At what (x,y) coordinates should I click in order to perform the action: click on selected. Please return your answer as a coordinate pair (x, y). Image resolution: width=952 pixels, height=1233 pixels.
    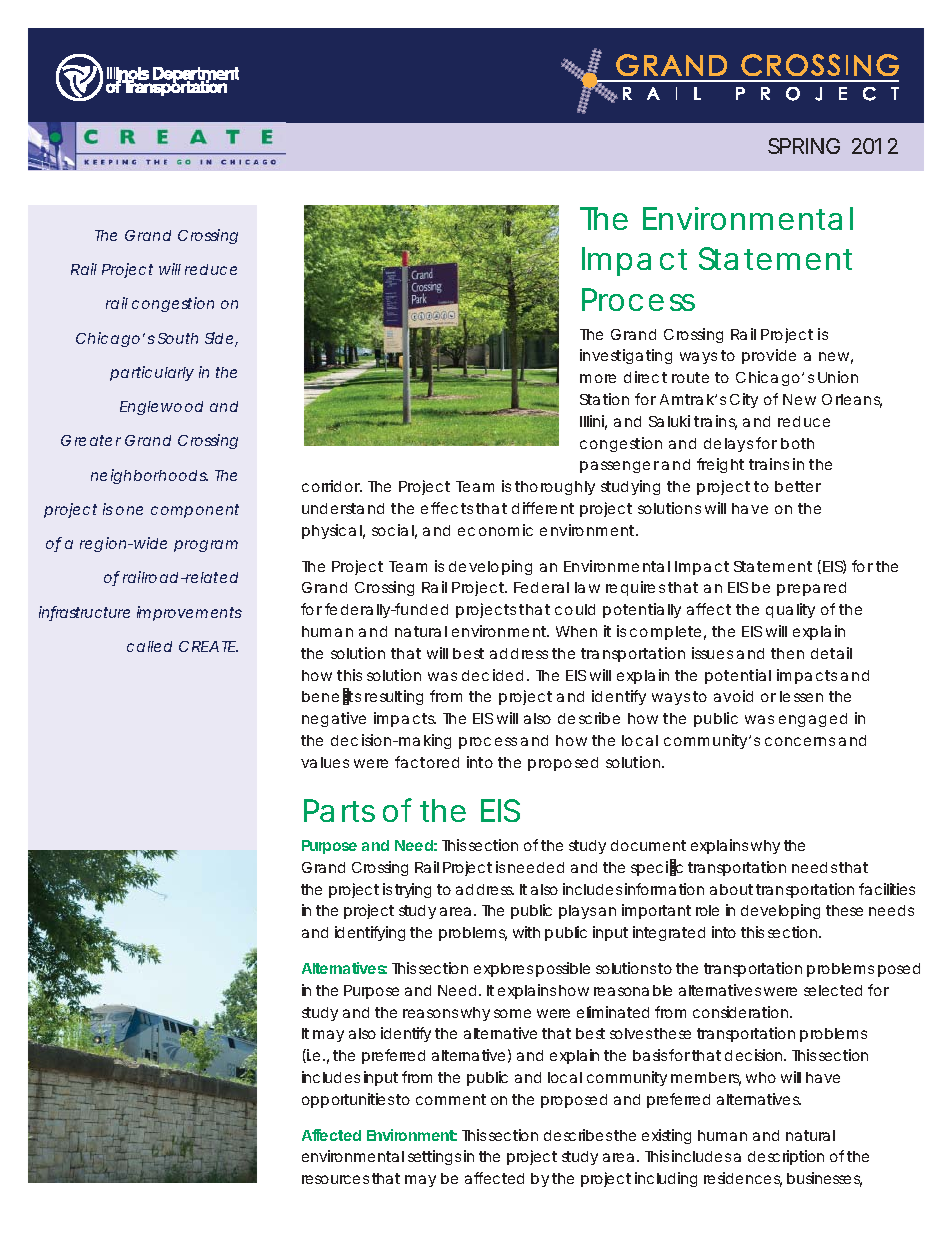
    Looking at the image, I should click on (833, 990).
